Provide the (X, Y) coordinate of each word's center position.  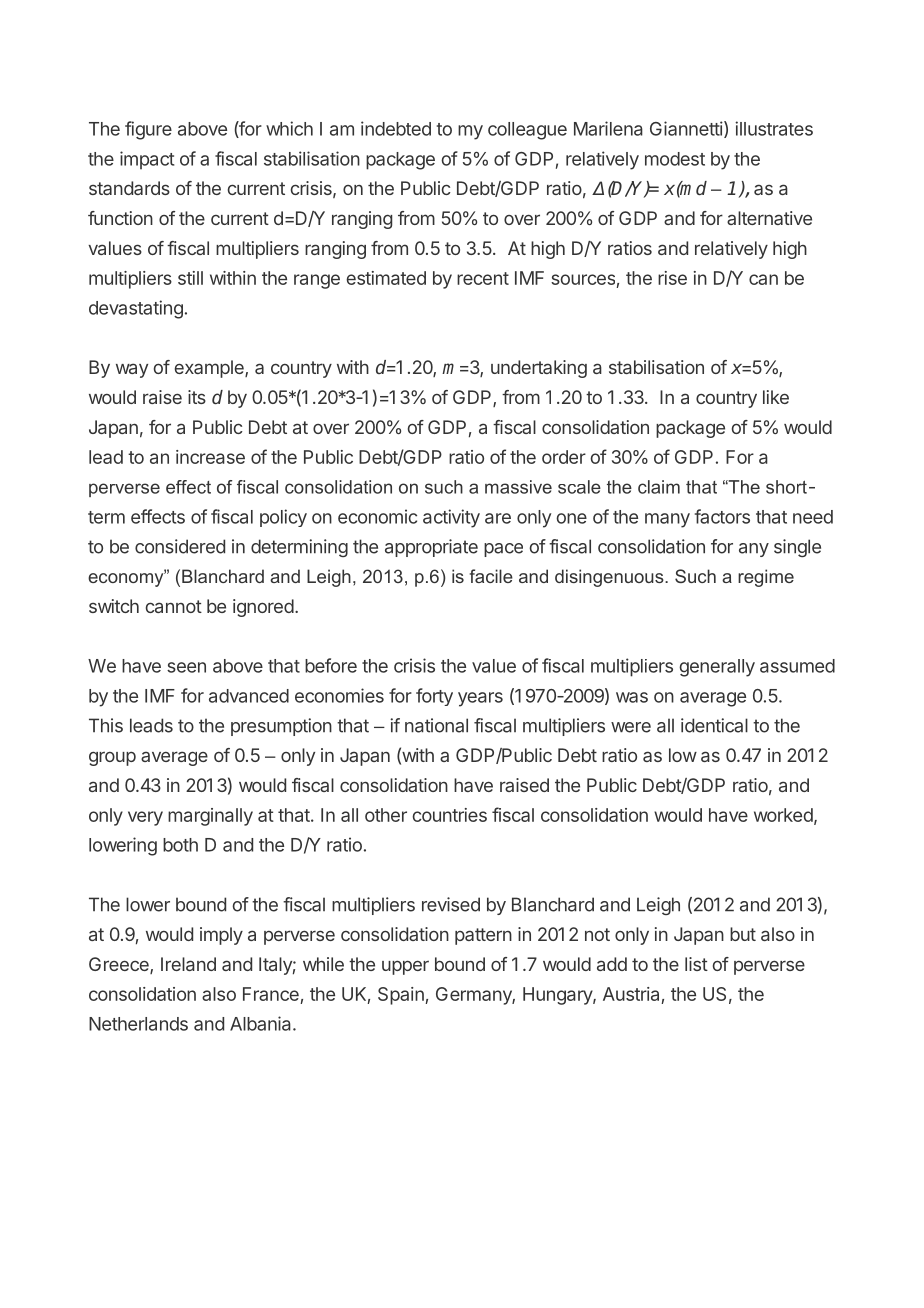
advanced (249, 696)
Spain (402, 996)
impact (147, 160)
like (776, 397)
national (436, 725)
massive (518, 487)
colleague (527, 131)
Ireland (188, 964)
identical (714, 725)
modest (675, 159)
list (696, 964)
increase (210, 457)
